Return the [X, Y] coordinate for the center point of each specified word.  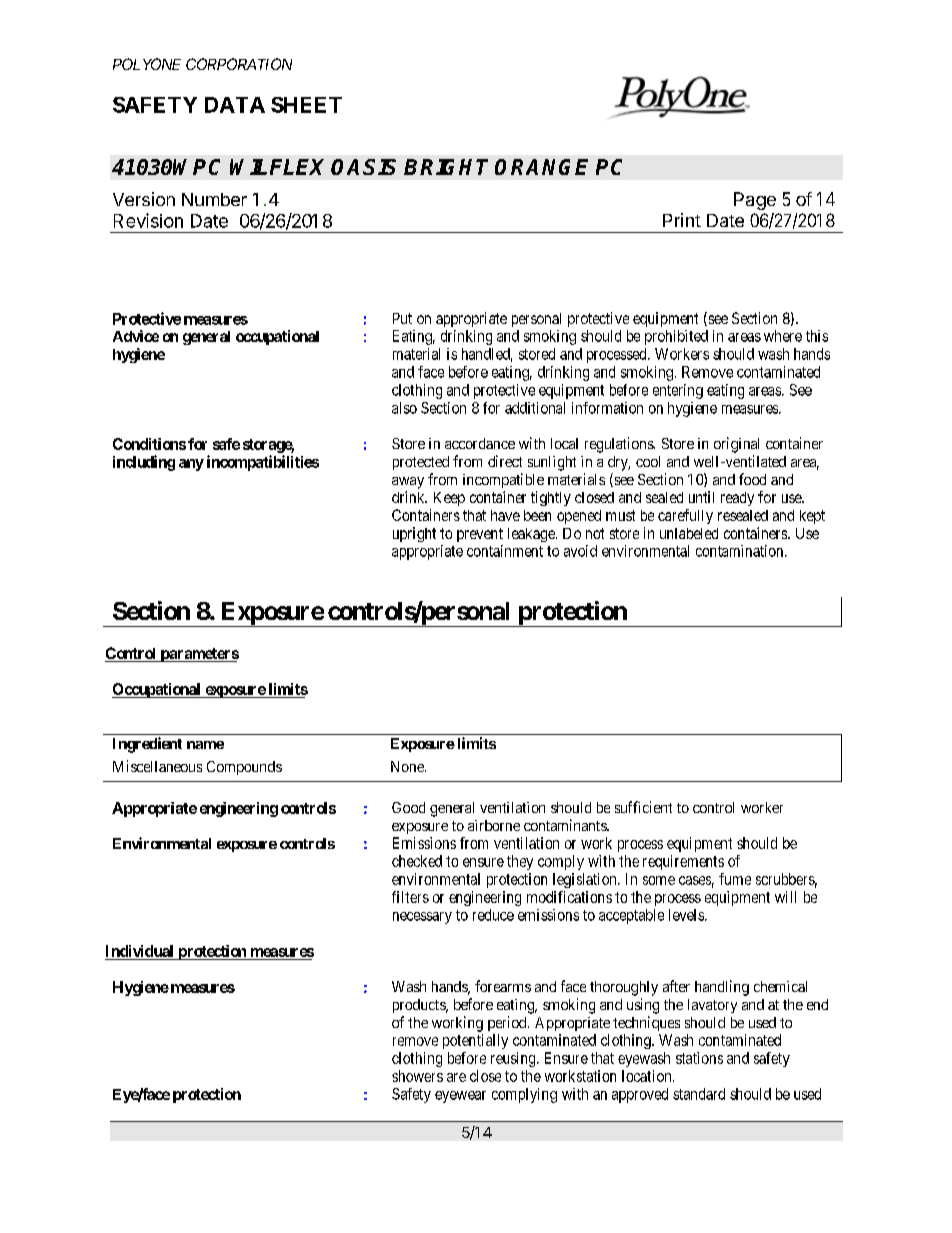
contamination [741, 551]
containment [505, 551]
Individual [139, 951]
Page [755, 201]
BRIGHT [446, 167]
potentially [475, 1041]
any [191, 465]
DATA [235, 105]
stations [699, 1058]
